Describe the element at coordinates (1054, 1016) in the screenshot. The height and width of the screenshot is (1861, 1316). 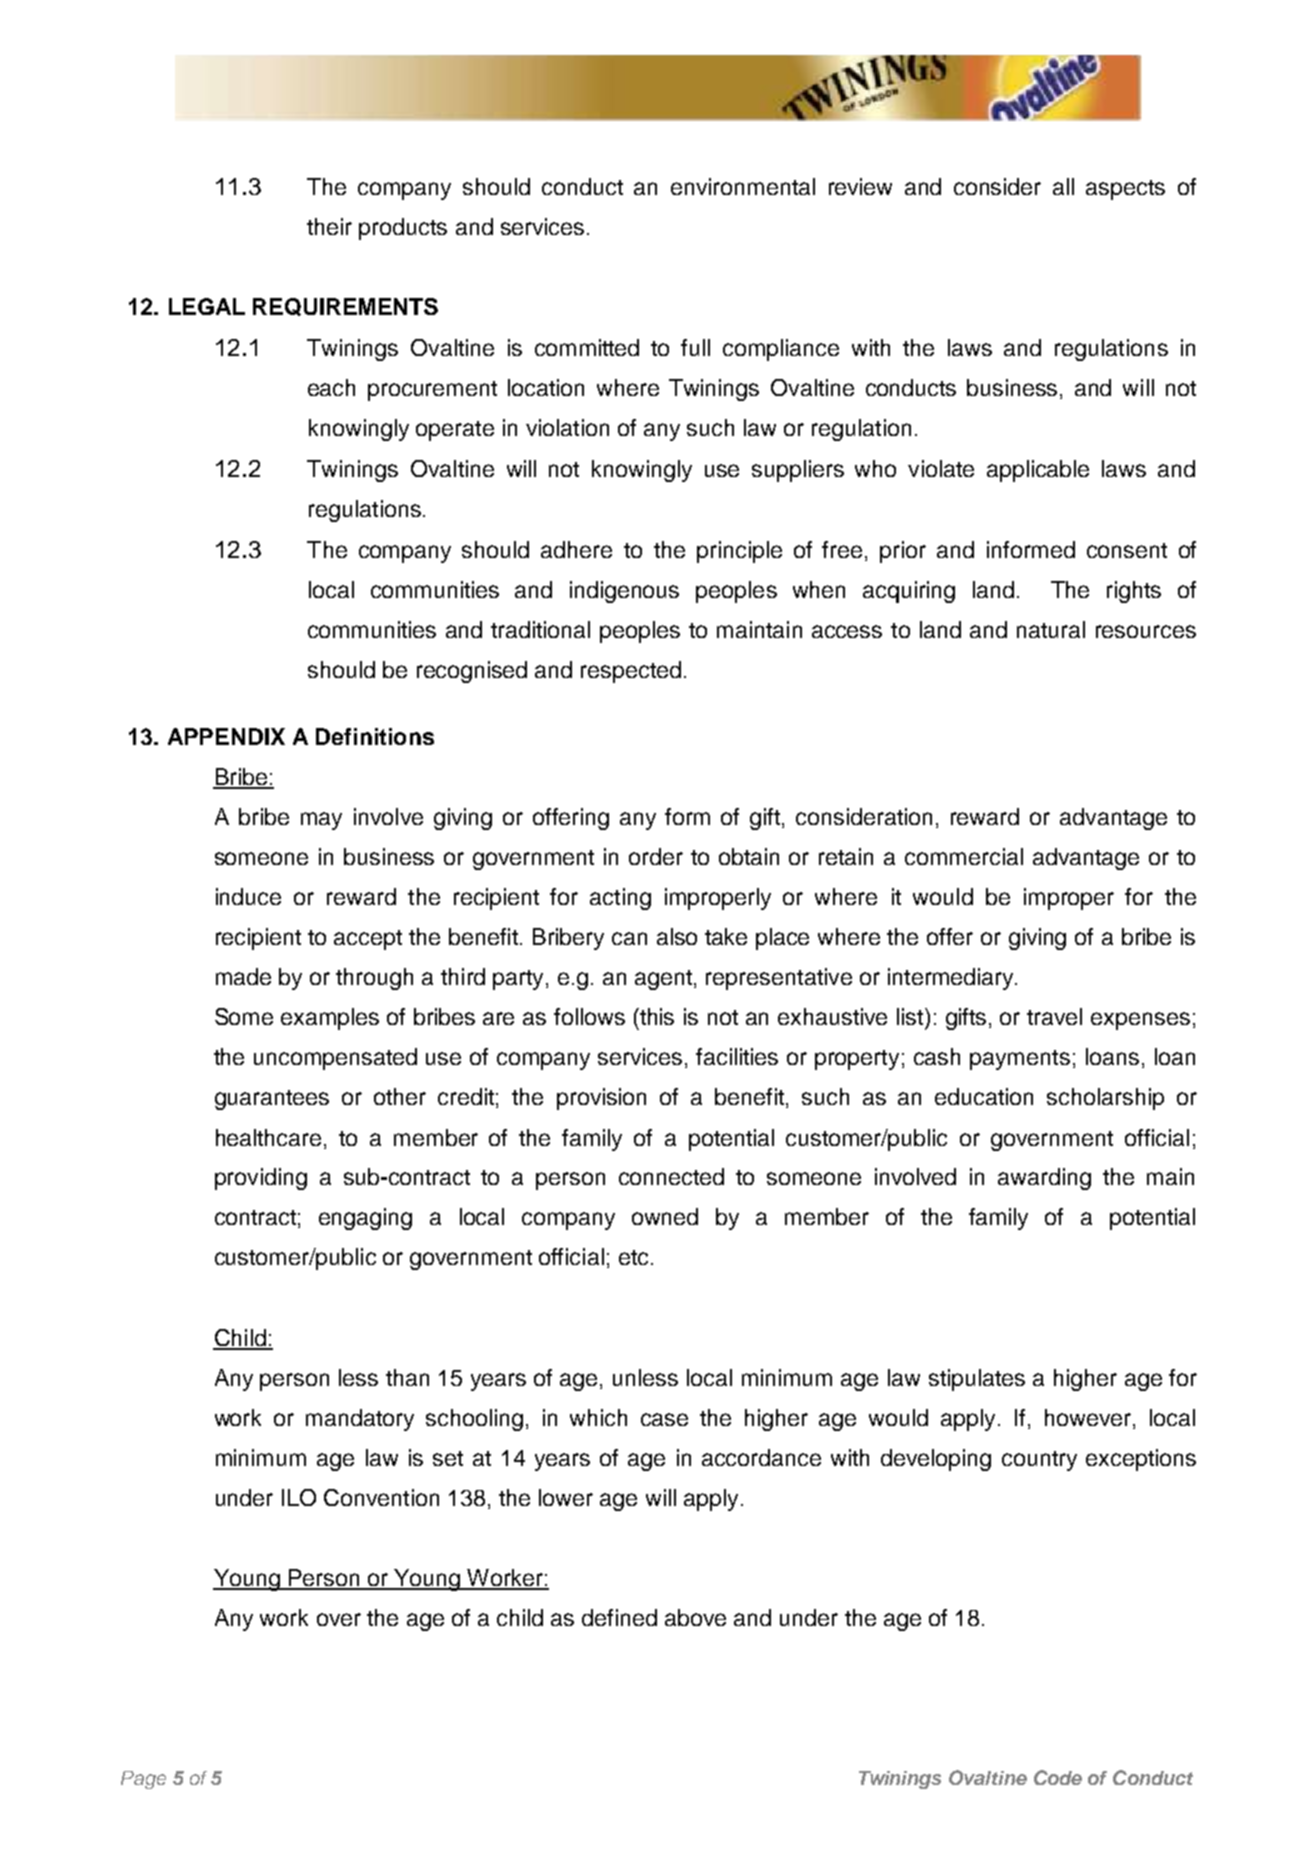
I see `travel` at that location.
